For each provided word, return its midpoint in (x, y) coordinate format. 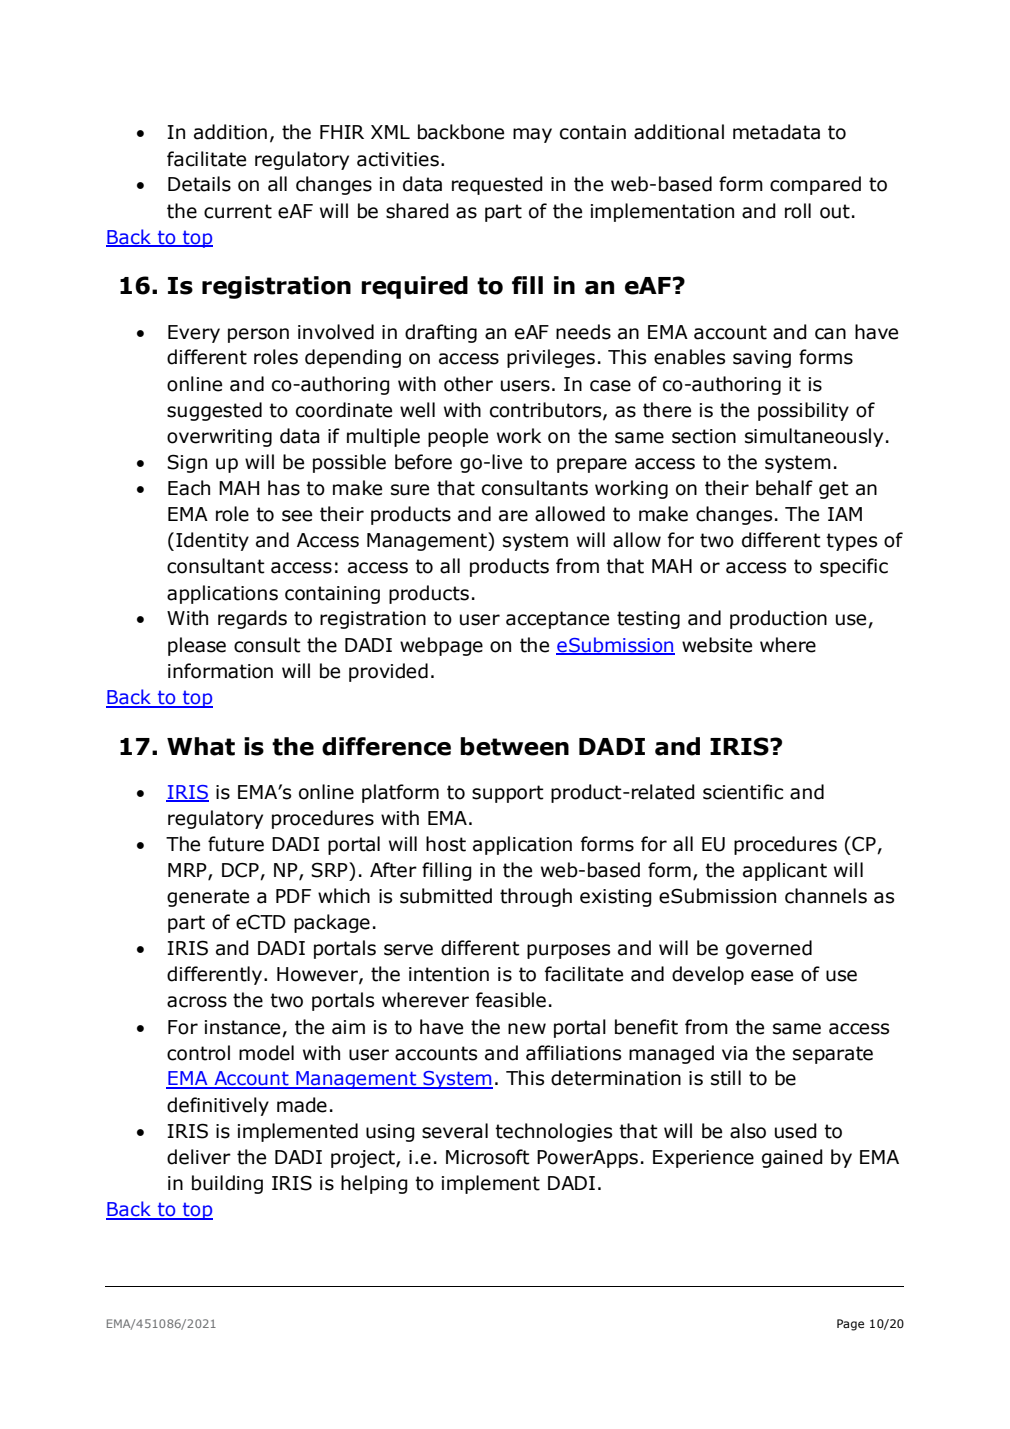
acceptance (557, 620)
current (238, 211)
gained (792, 1158)
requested (497, 185)
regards (252, 619)
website (717, 645)
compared (815, 185)
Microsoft (488, 1157)
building (227, 1184)
